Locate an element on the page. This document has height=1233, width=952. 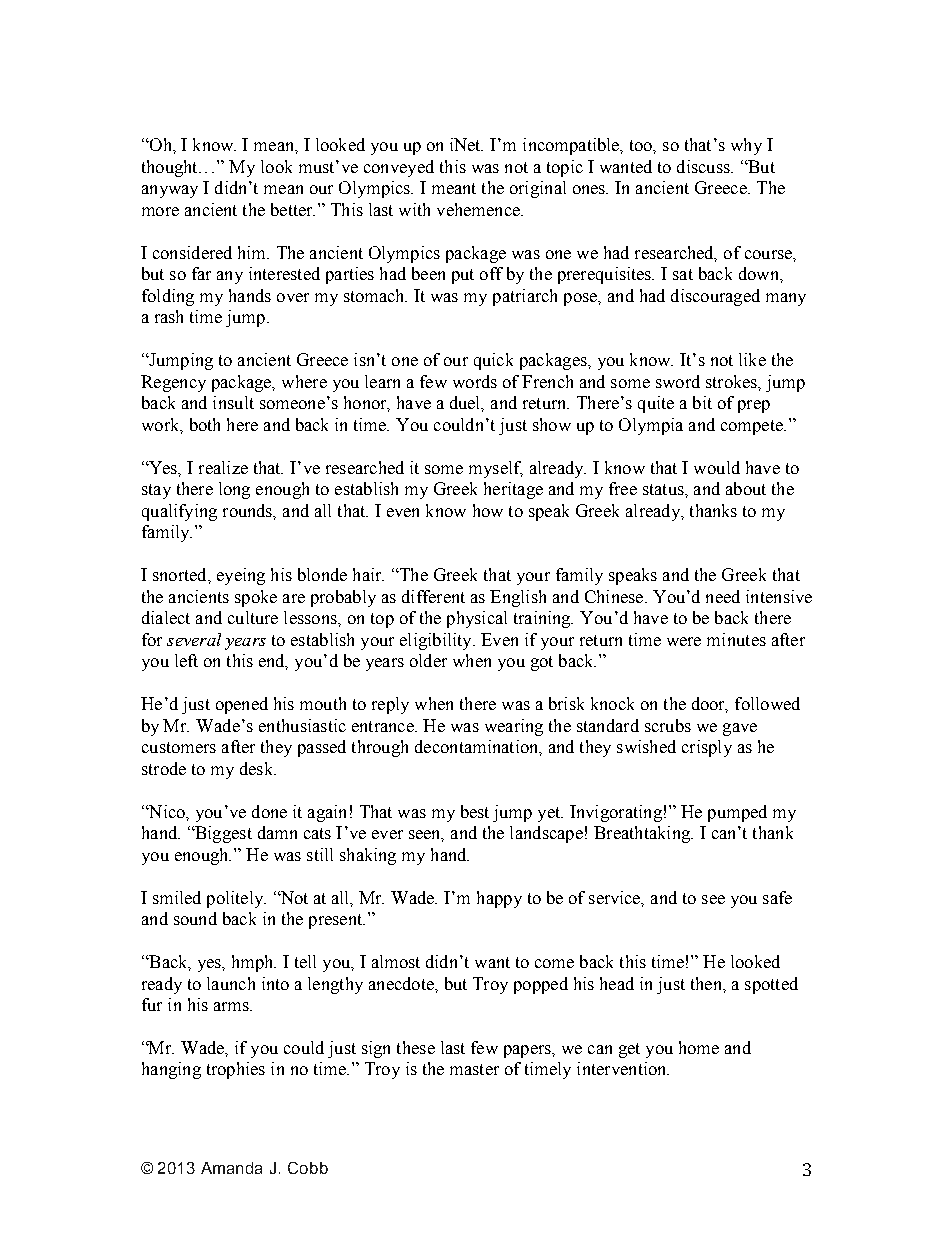
thought is located at coordinates (171, 168).
